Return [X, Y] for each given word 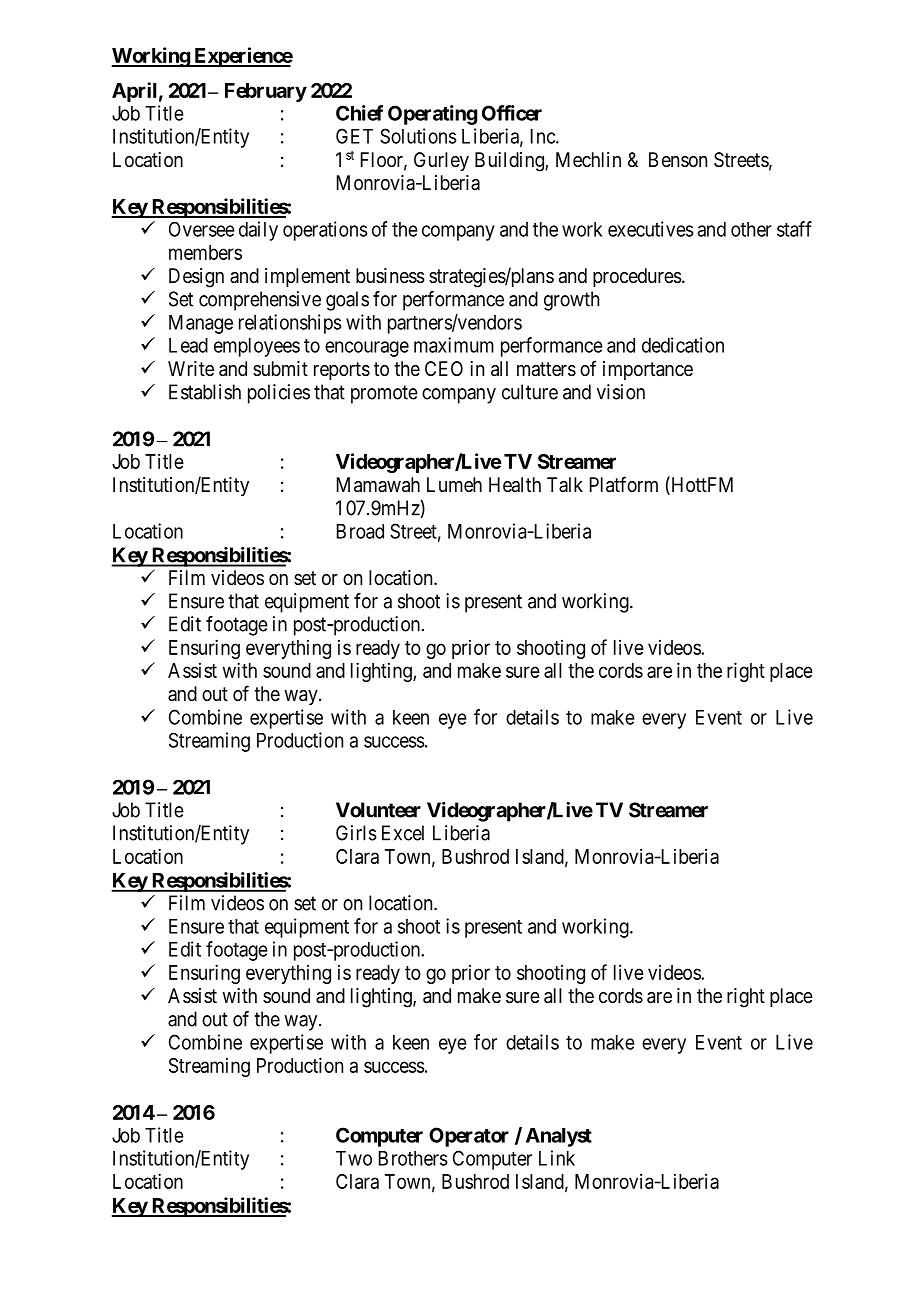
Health [515, 485]
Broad [360, 531]
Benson [678, 160]
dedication [683, 345]
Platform [624, 484]
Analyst [559, 1137]
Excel [403, 833]
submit [280, 368]
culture [530, 392]
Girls [356, 833]
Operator [469, 1137]
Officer [512, 113]
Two [354, 1158]
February [266, 92]
